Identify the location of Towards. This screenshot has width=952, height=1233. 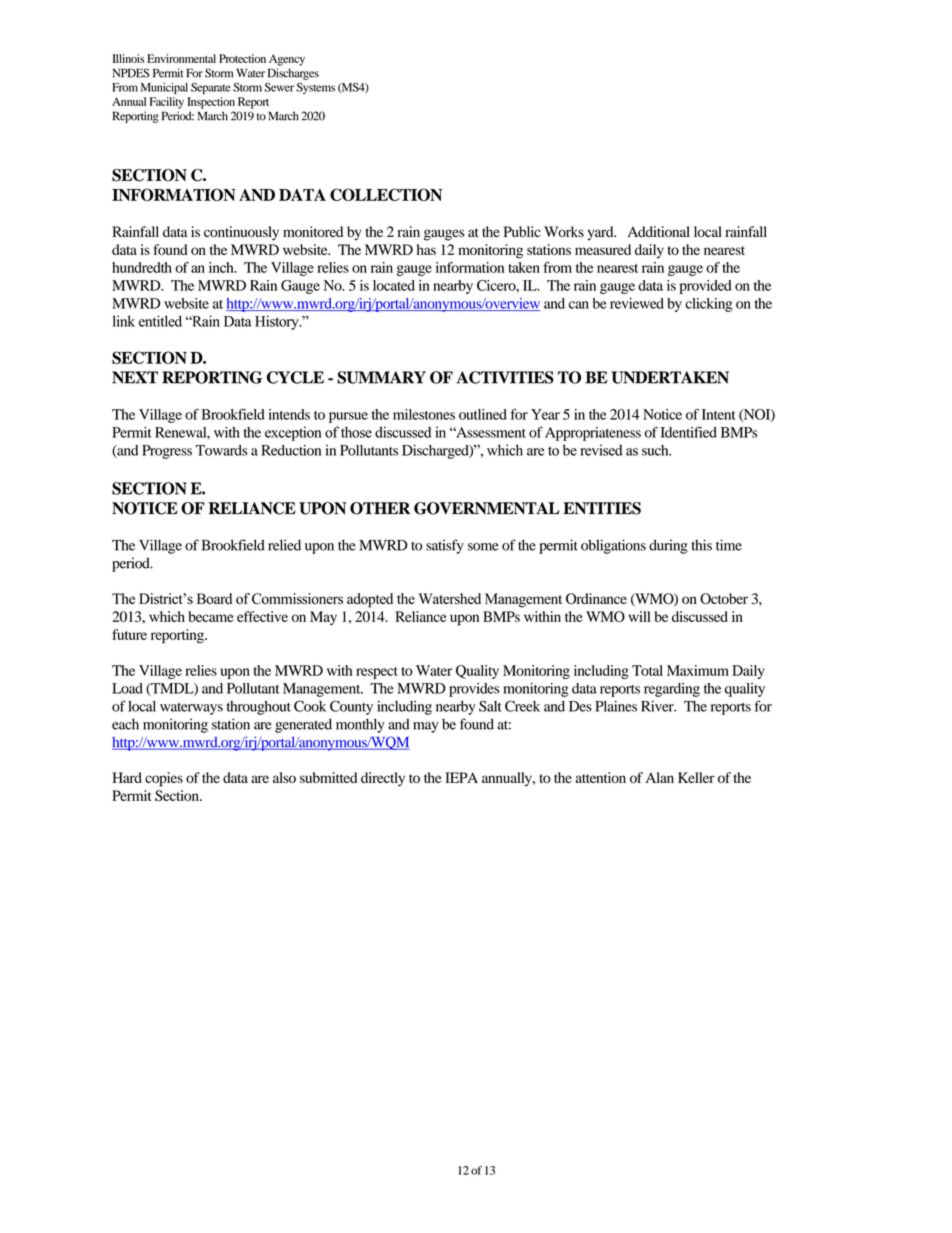
(221, 450).
